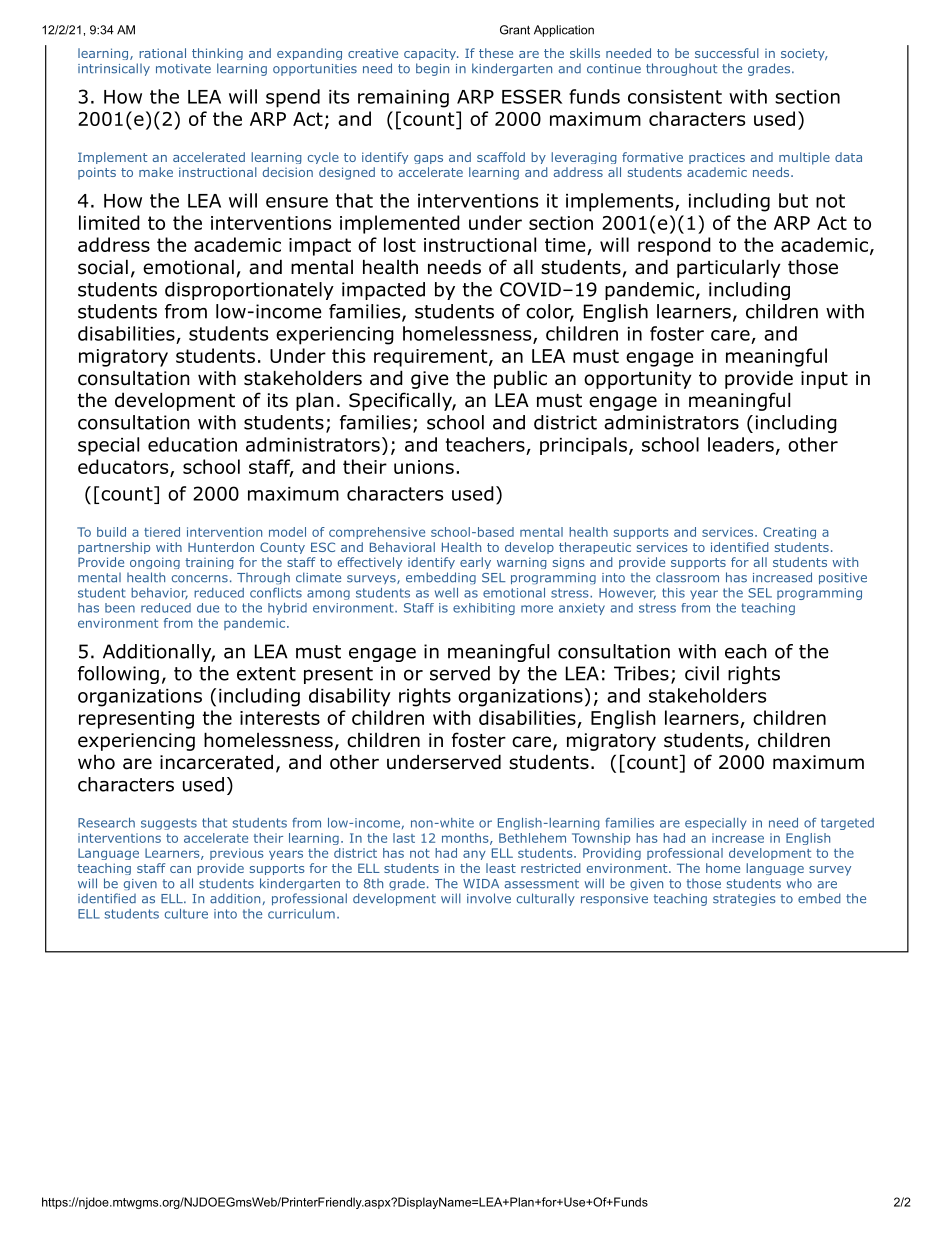 The width and height of the image is (952, 1233). Describe the element at coordinates (727, 53) in the image. I see `successful` at that location.
